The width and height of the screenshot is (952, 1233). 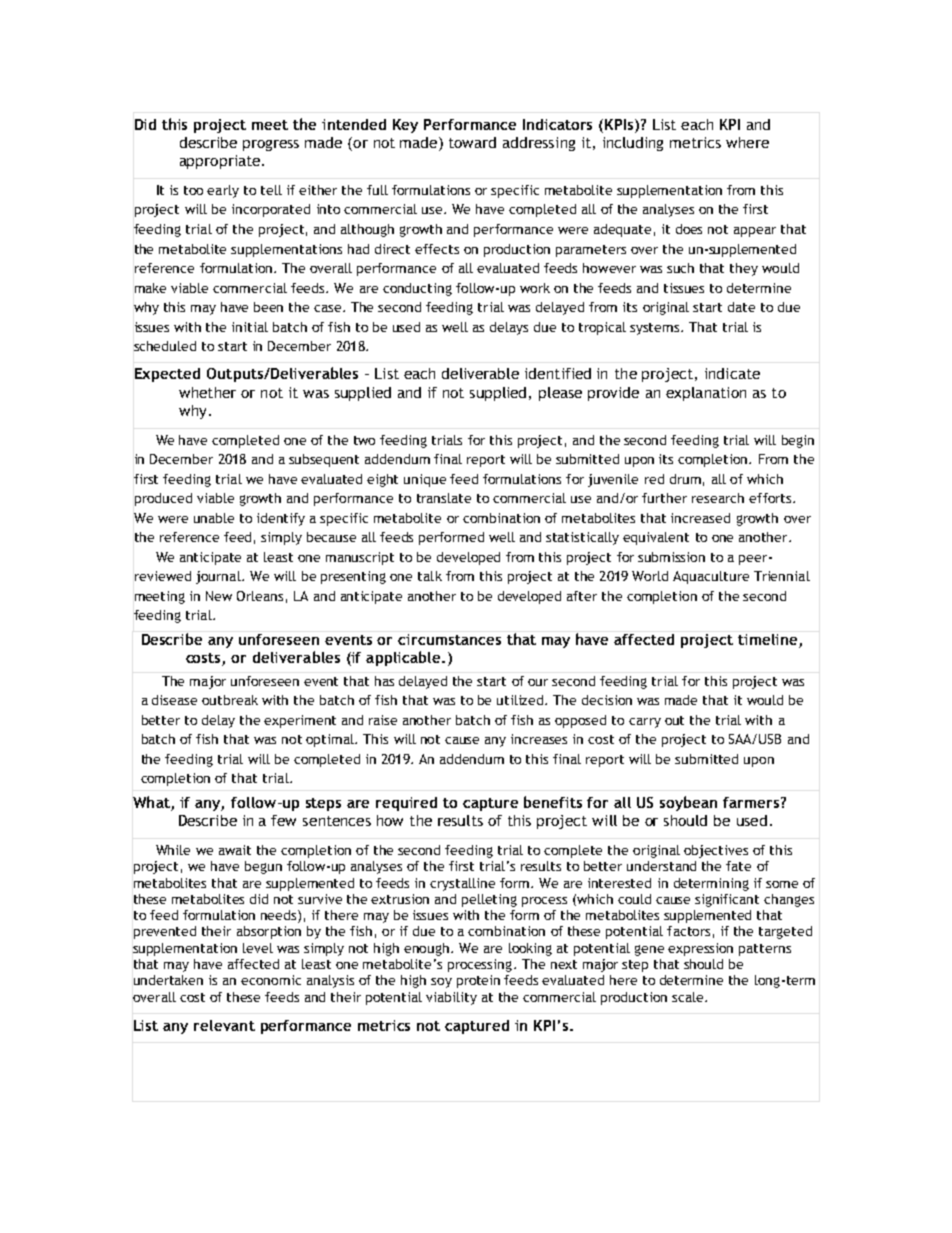 I want to click on talk, so click(x=430, y=576).
